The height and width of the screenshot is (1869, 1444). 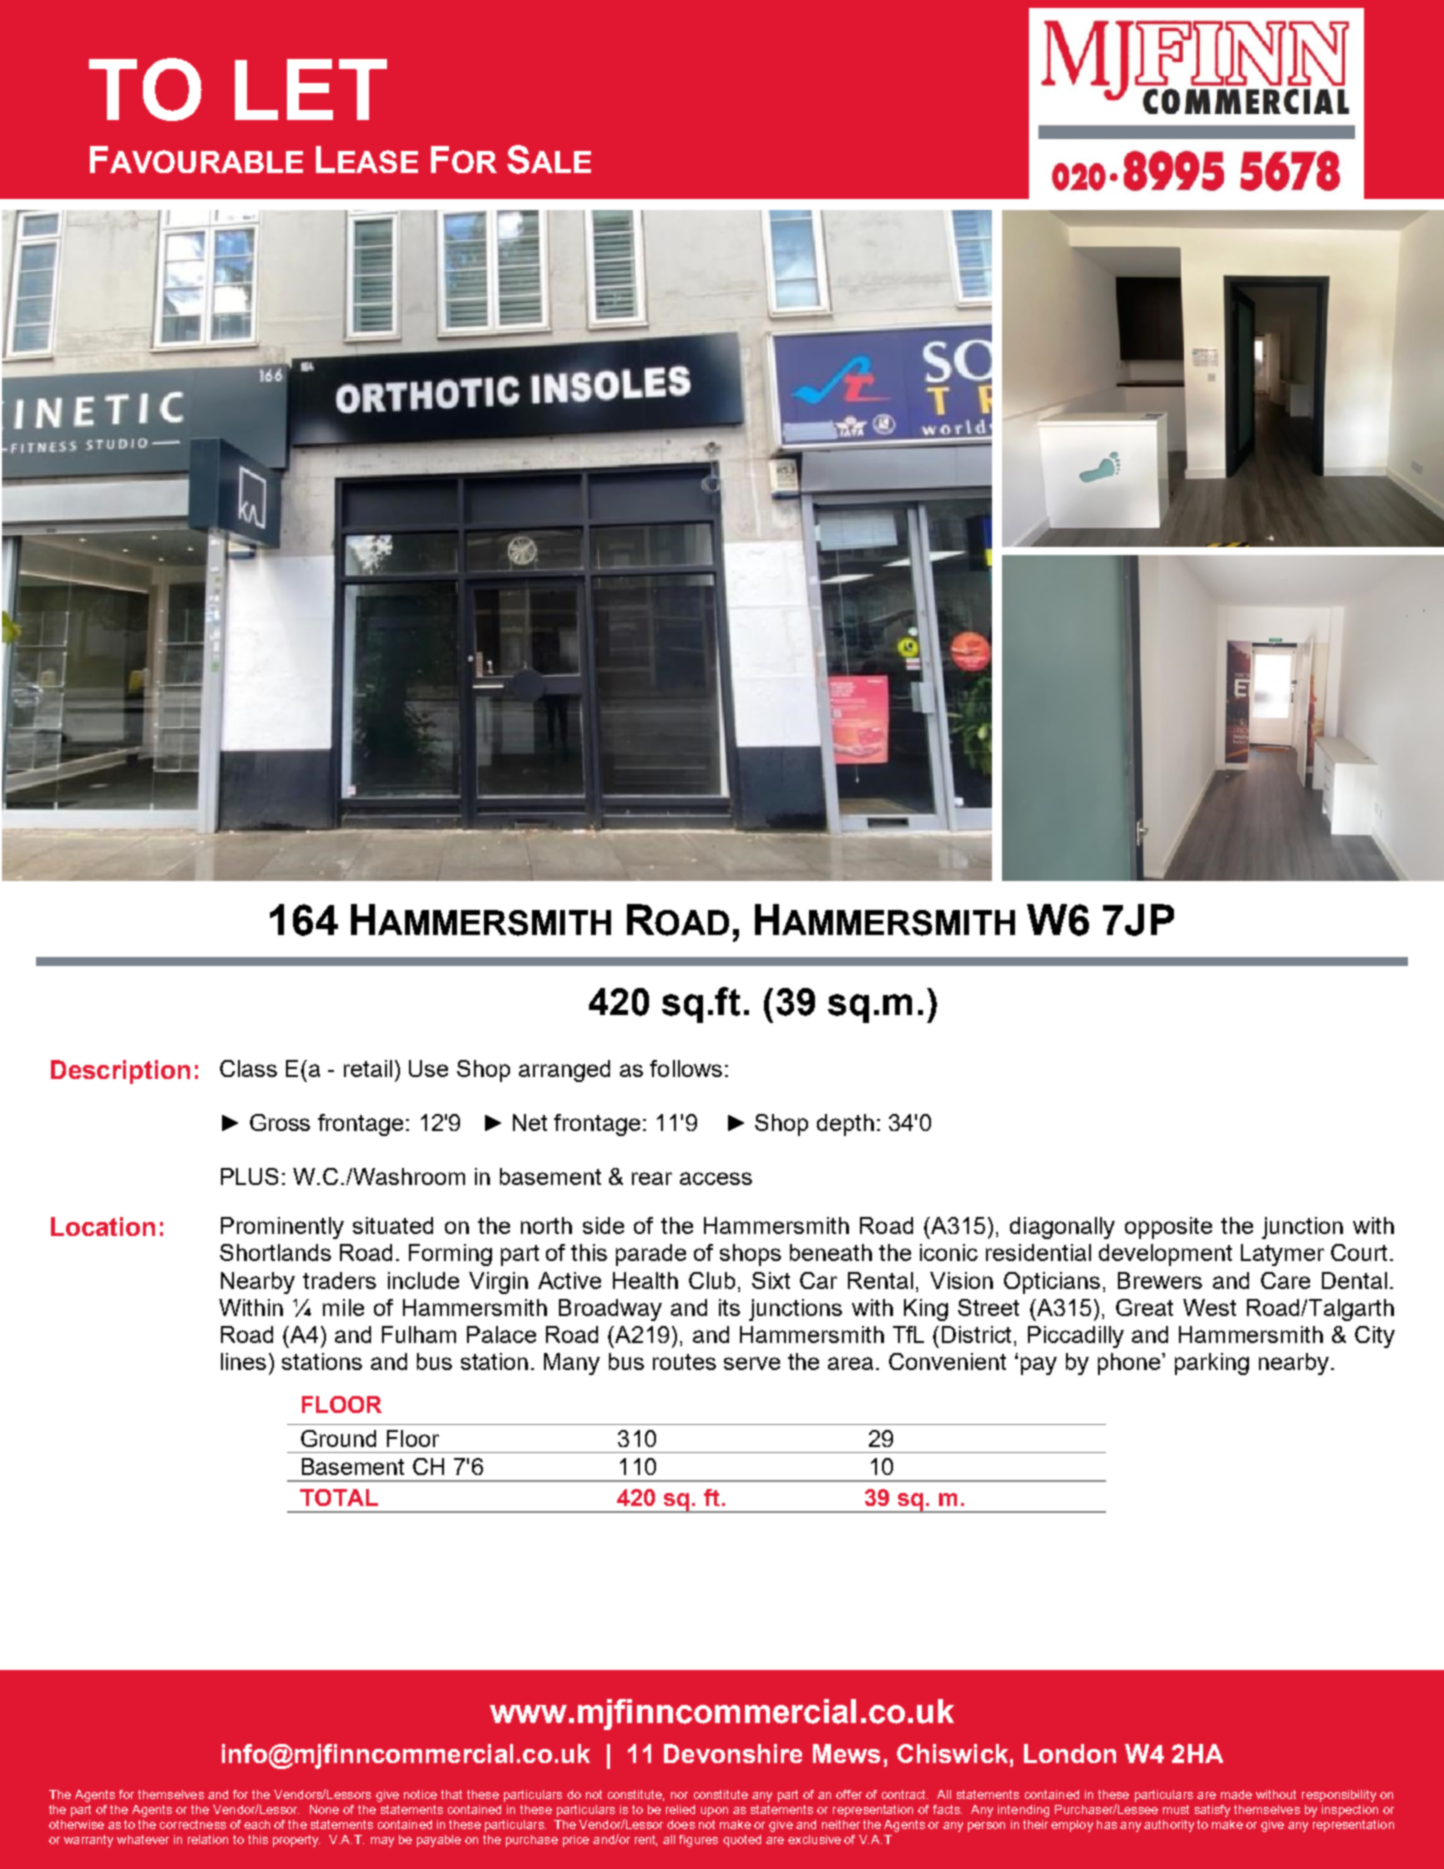 I want to click on depth, so click(x=845, y=1125).
